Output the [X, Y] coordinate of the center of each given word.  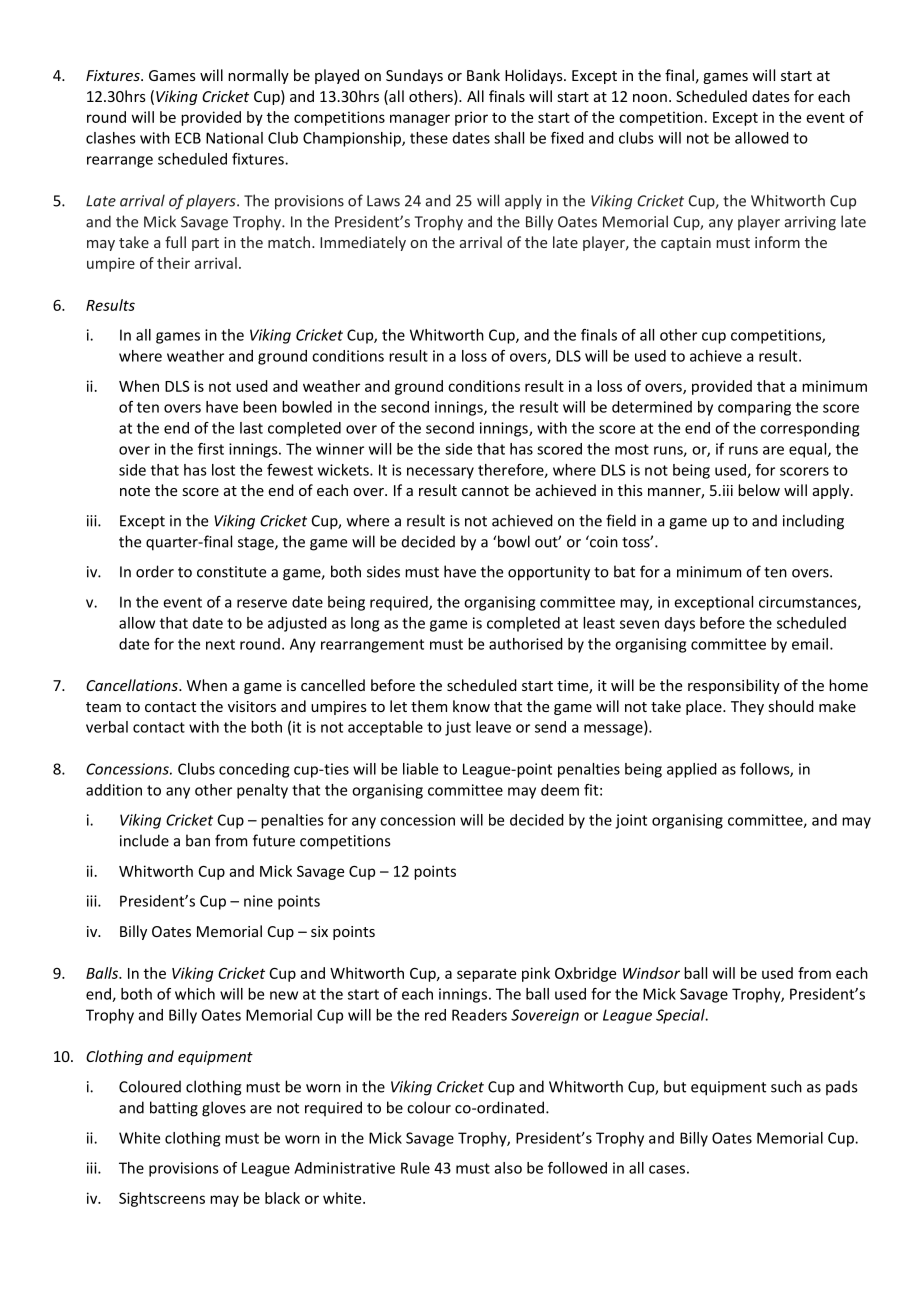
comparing [754, 408]
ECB [188, 138]
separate [486, 975]
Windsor [651, 973]
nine [258, 901]
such [786, 1086]
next [220, 644]
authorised [526, 644]
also [508, 1168]
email [811, 644]
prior [471, 118]
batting [174, 1109]
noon [650, 98]
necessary [440, 473]
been [260, 407]
